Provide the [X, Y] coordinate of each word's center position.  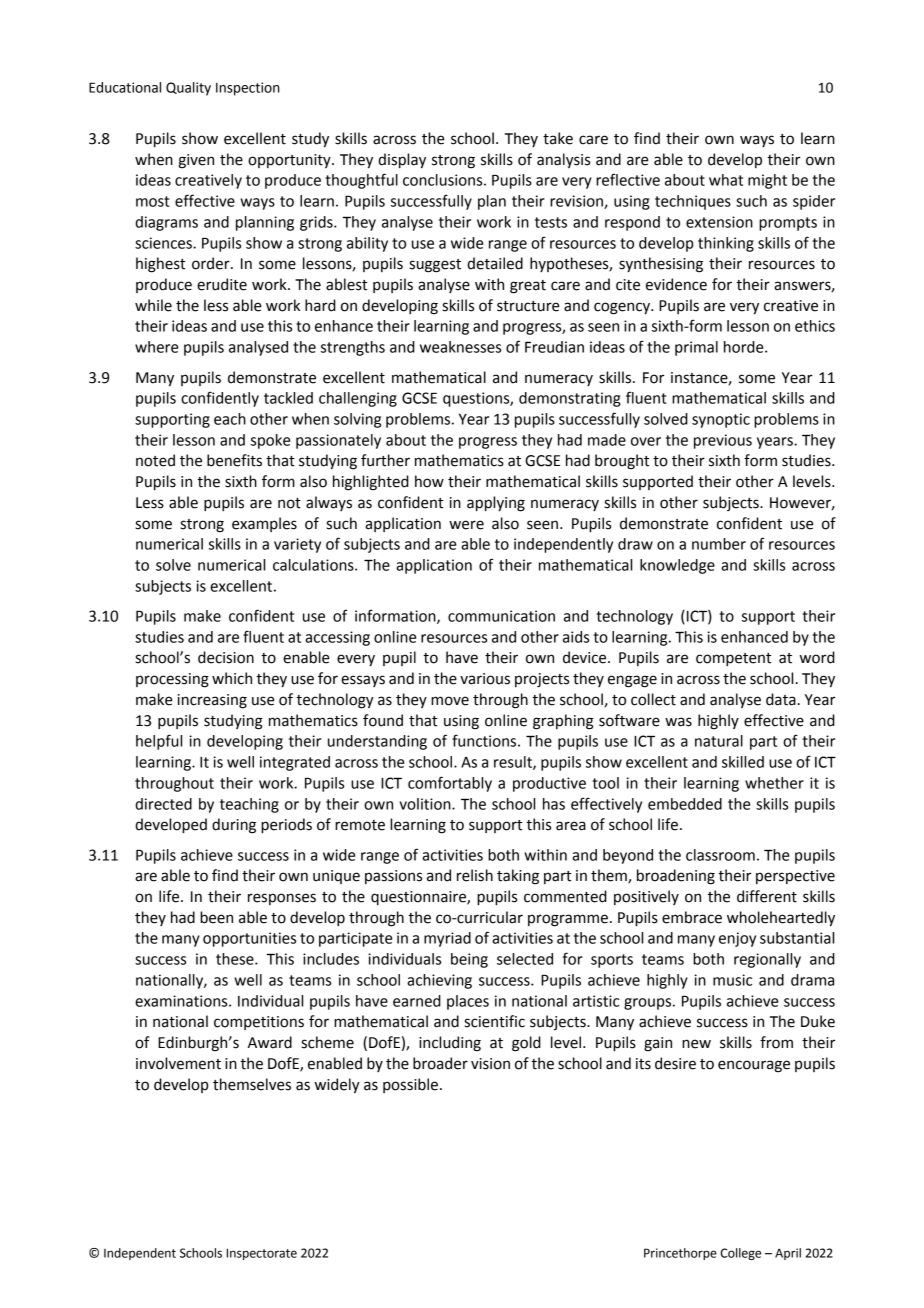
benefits [234, 460]
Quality [188, 89]
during [234, 826]
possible [410, 1085]
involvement [178, 1063]
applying [496, 504]
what [726, 180]
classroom [720, 855]
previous [723, 441]
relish [475, 875]
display [402, 161]
